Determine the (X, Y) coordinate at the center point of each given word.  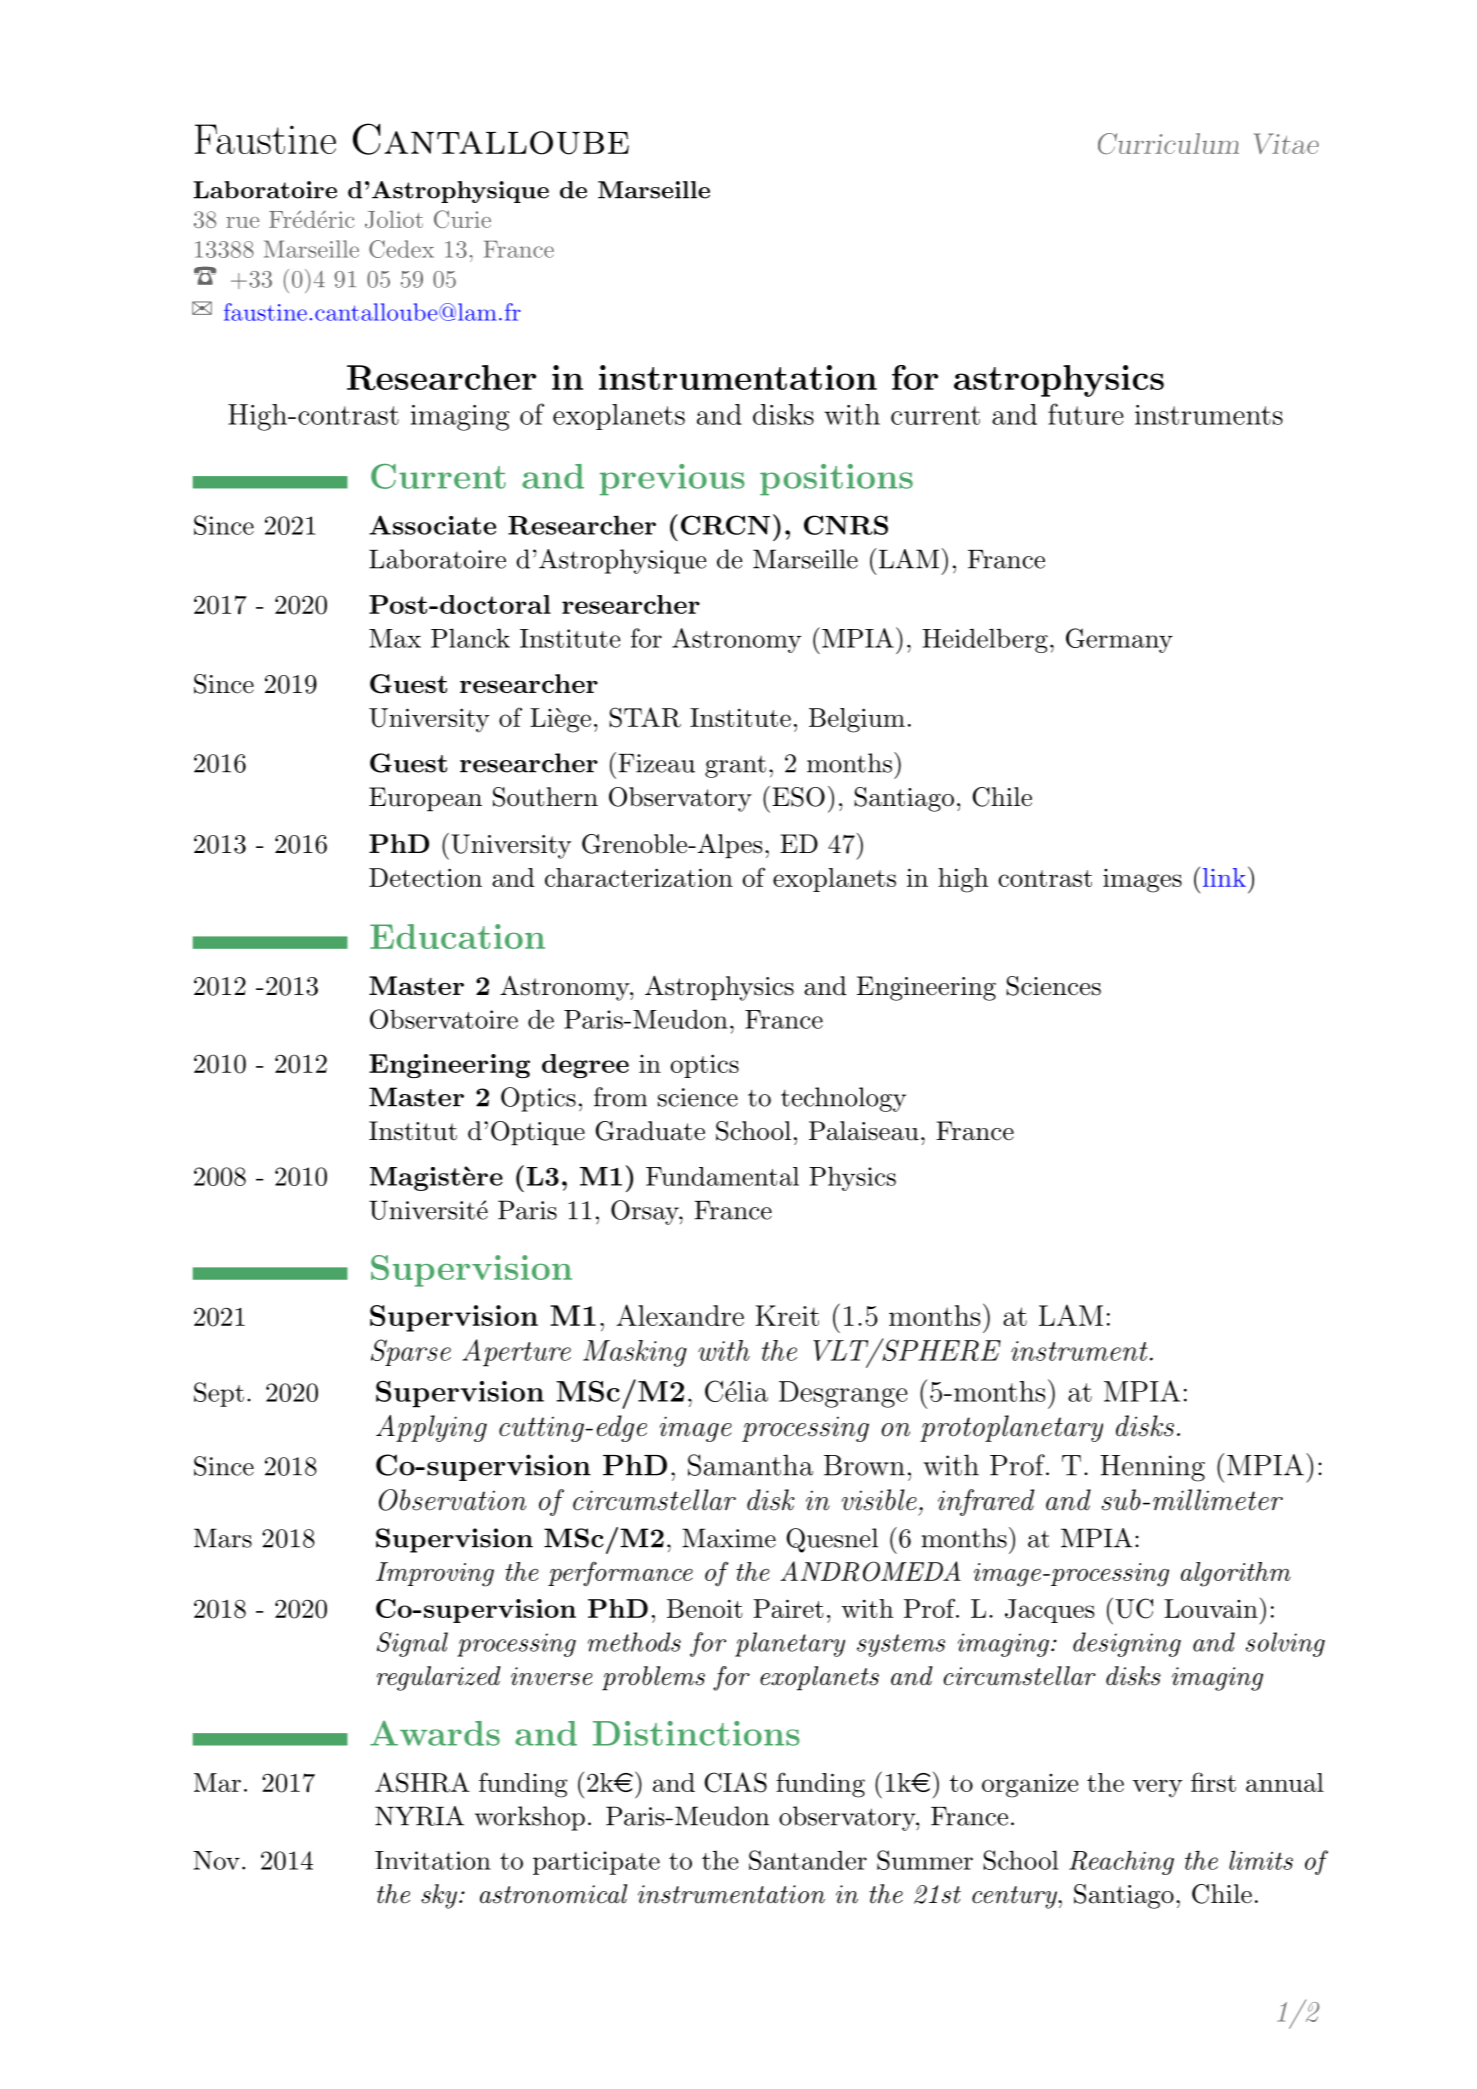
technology (843, 1099)
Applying (431, 1428)
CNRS (846, 525)
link (1224, 877)
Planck (470, 638)
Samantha (750, 1465)
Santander (808, 1860)
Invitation (433, 1860)
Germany (1119, 640)
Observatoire (444, 1019)
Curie (462, 219)
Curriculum (1168, 143)
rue (242, 222)
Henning (1152, 1468)
